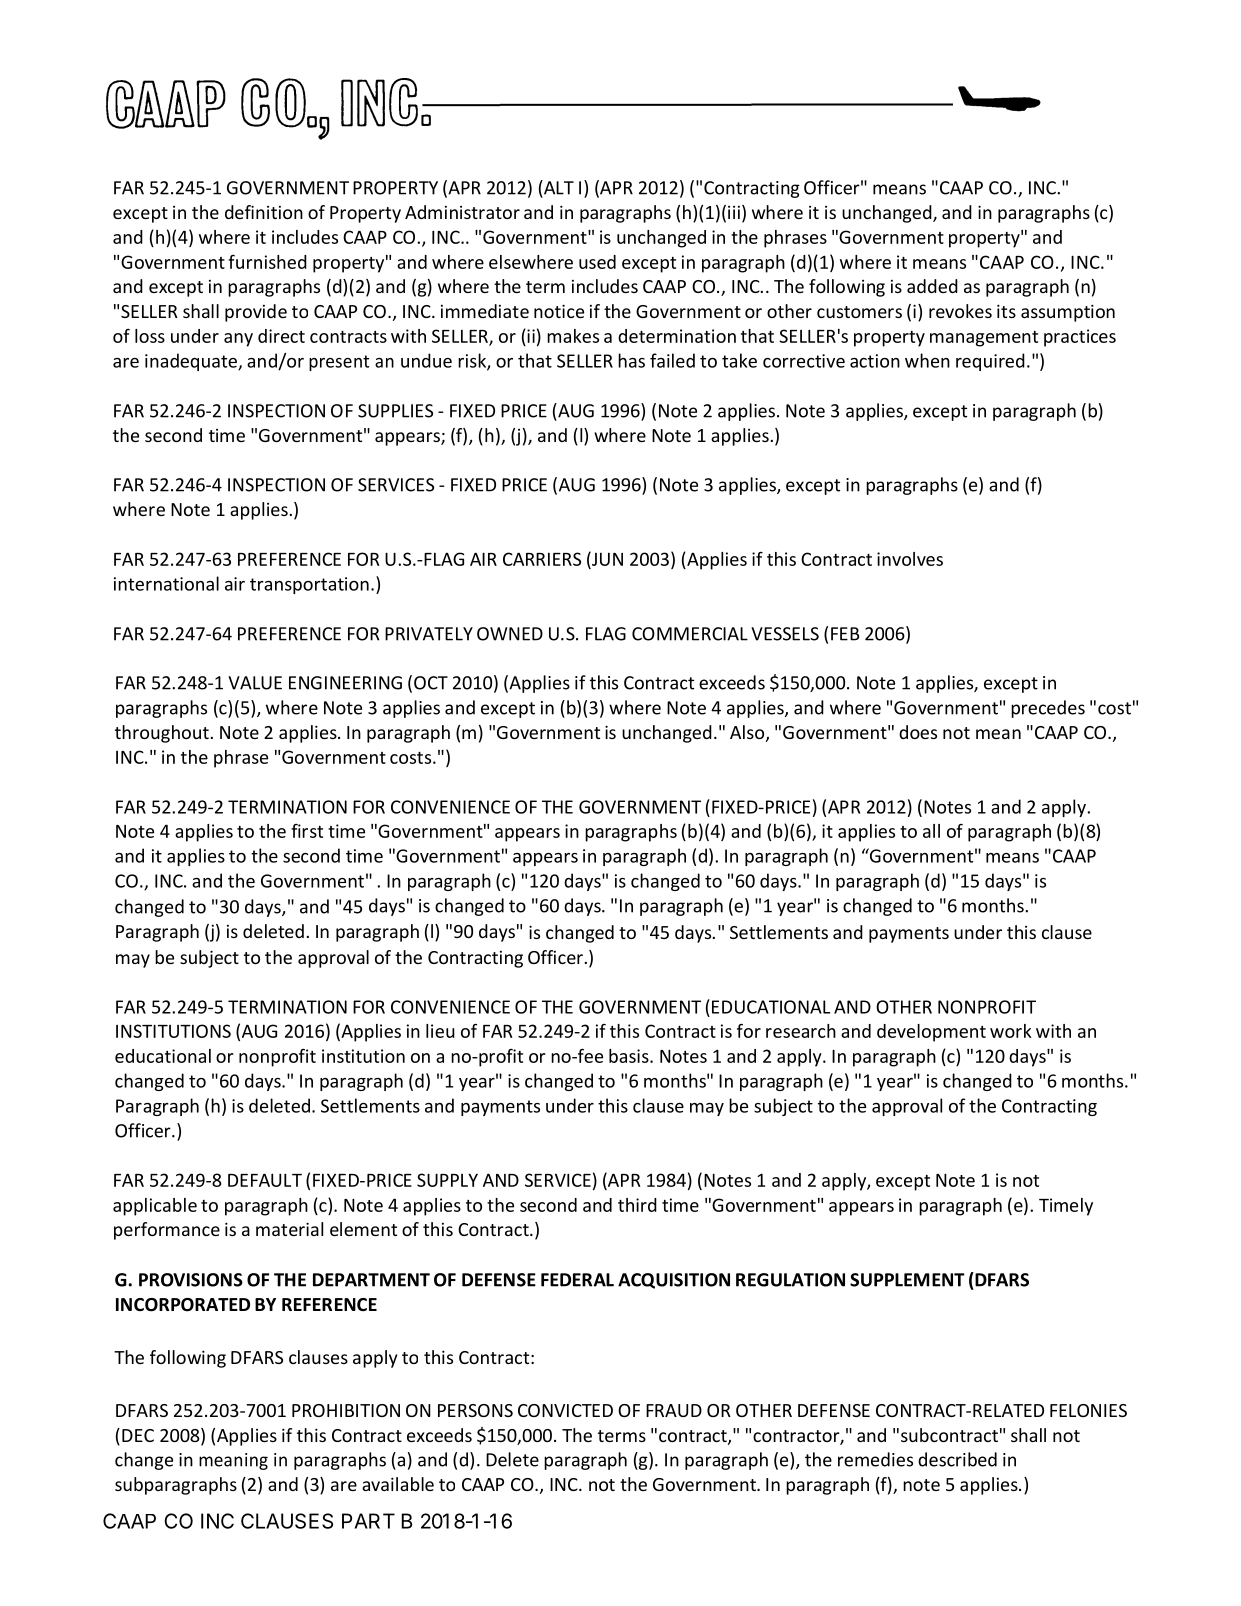 Image resolution: width=1241 pixels, height=1606 pixels. What do you see at coordinates (630, 1056) in the image?
I see `basis` at bounding box center [630, 1056].
